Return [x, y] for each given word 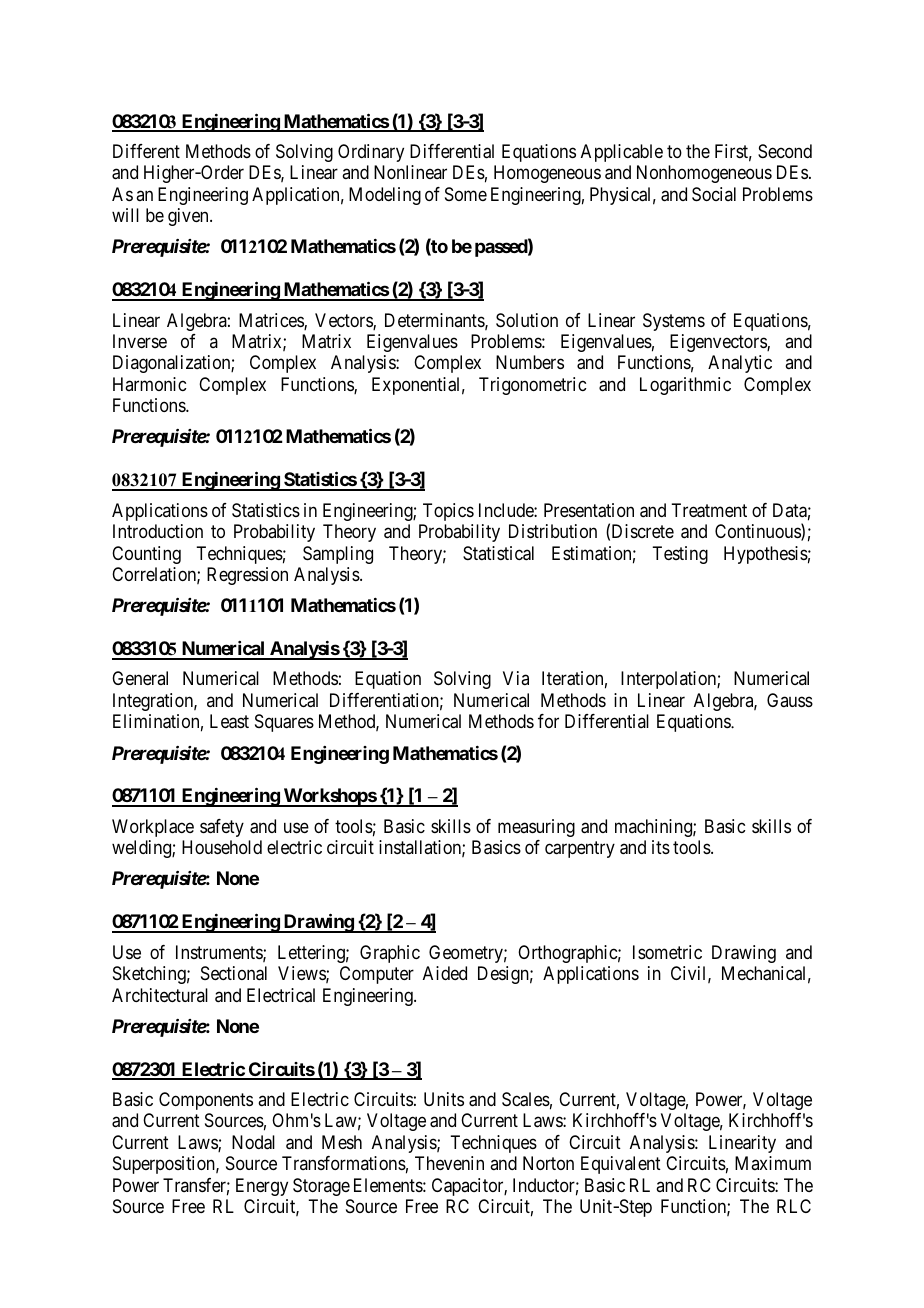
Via [516, 678]
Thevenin [449, 1163]
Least [229, 721]
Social [714, 194]
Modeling [385, 196]
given [189, 217]
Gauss [790, 700]
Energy [262, 1187]
